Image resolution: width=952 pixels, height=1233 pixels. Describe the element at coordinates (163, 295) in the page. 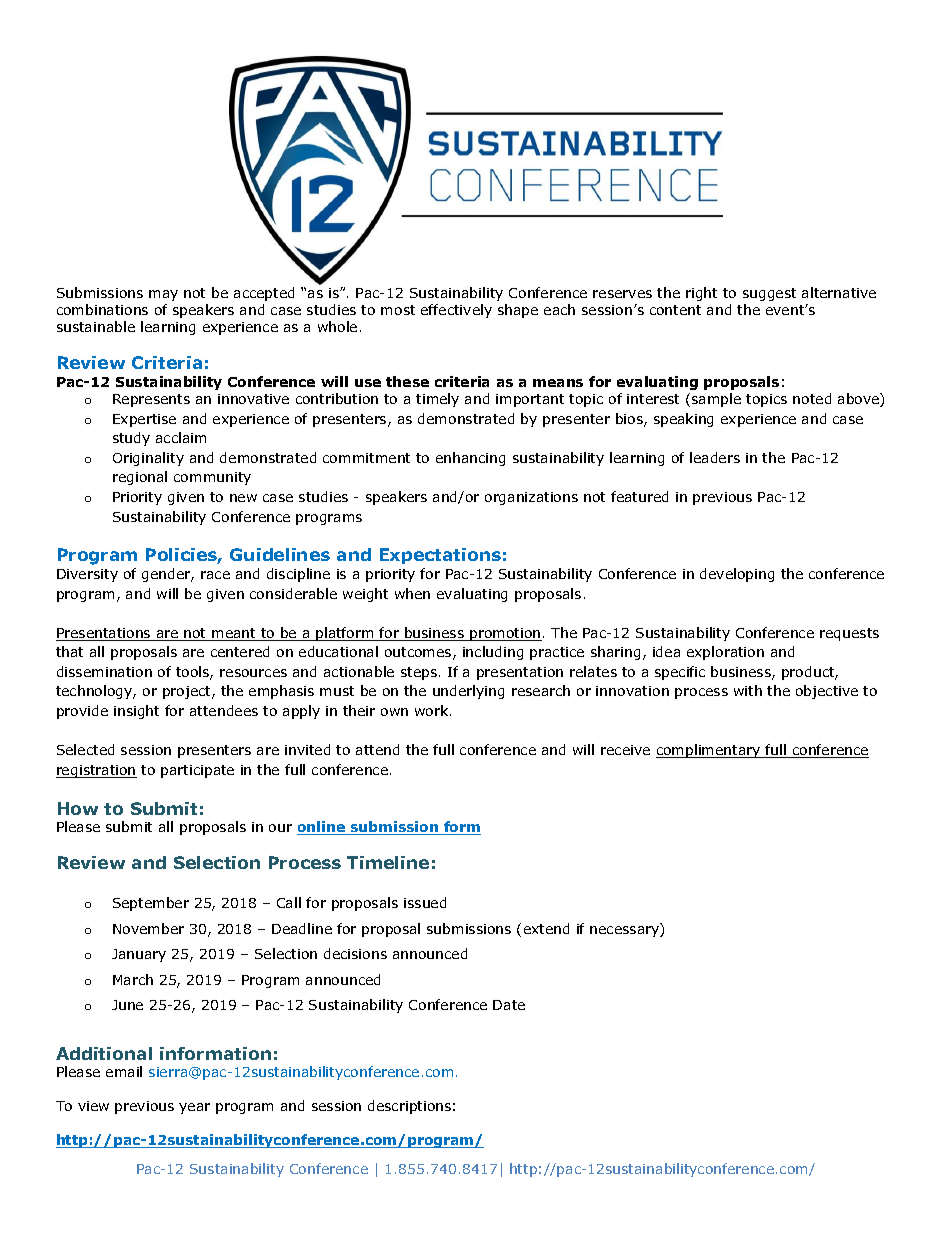

I see `may` at that location.
